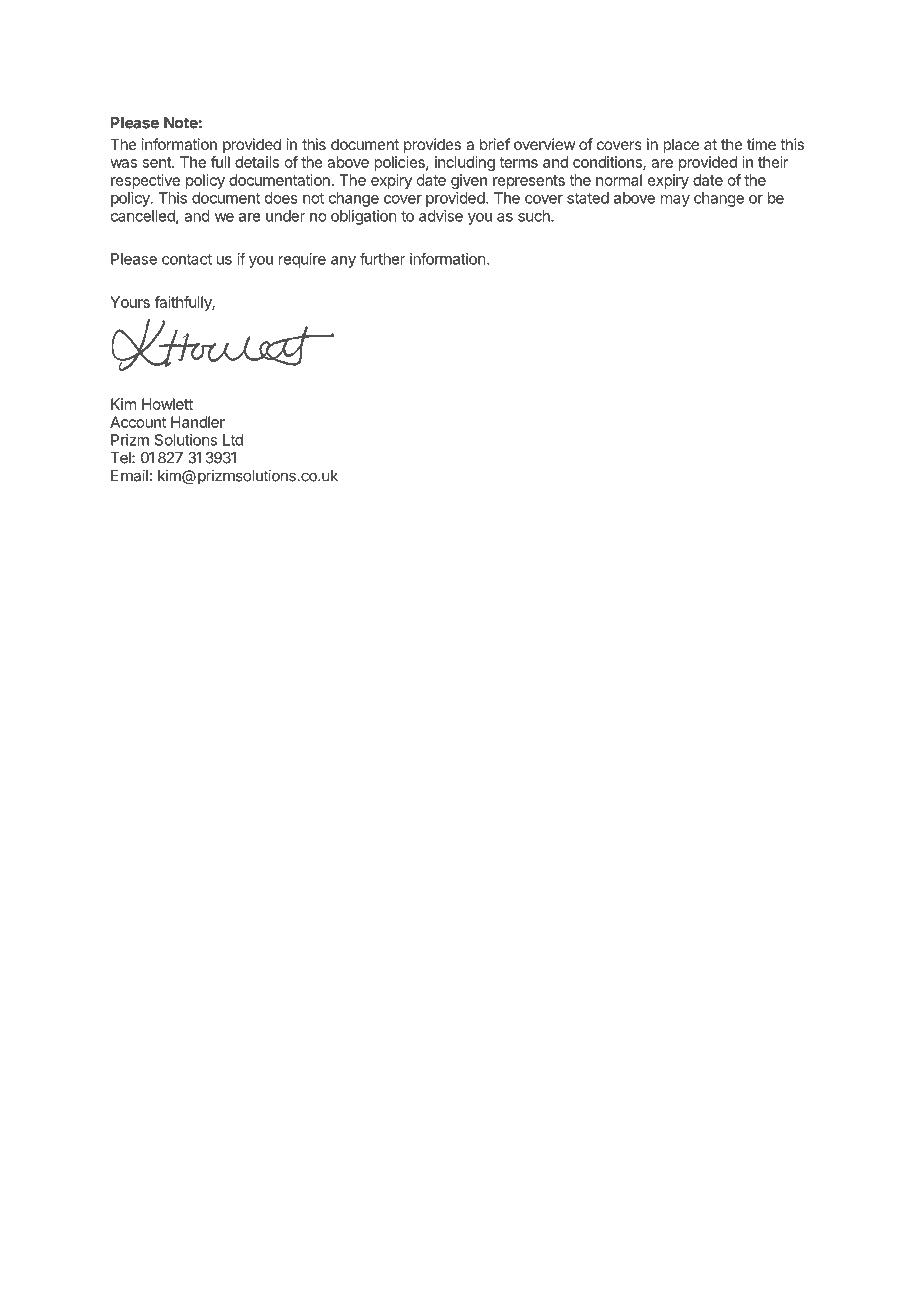 The image size is (924, 1308). I want to click on contact, so click(187, 259).
